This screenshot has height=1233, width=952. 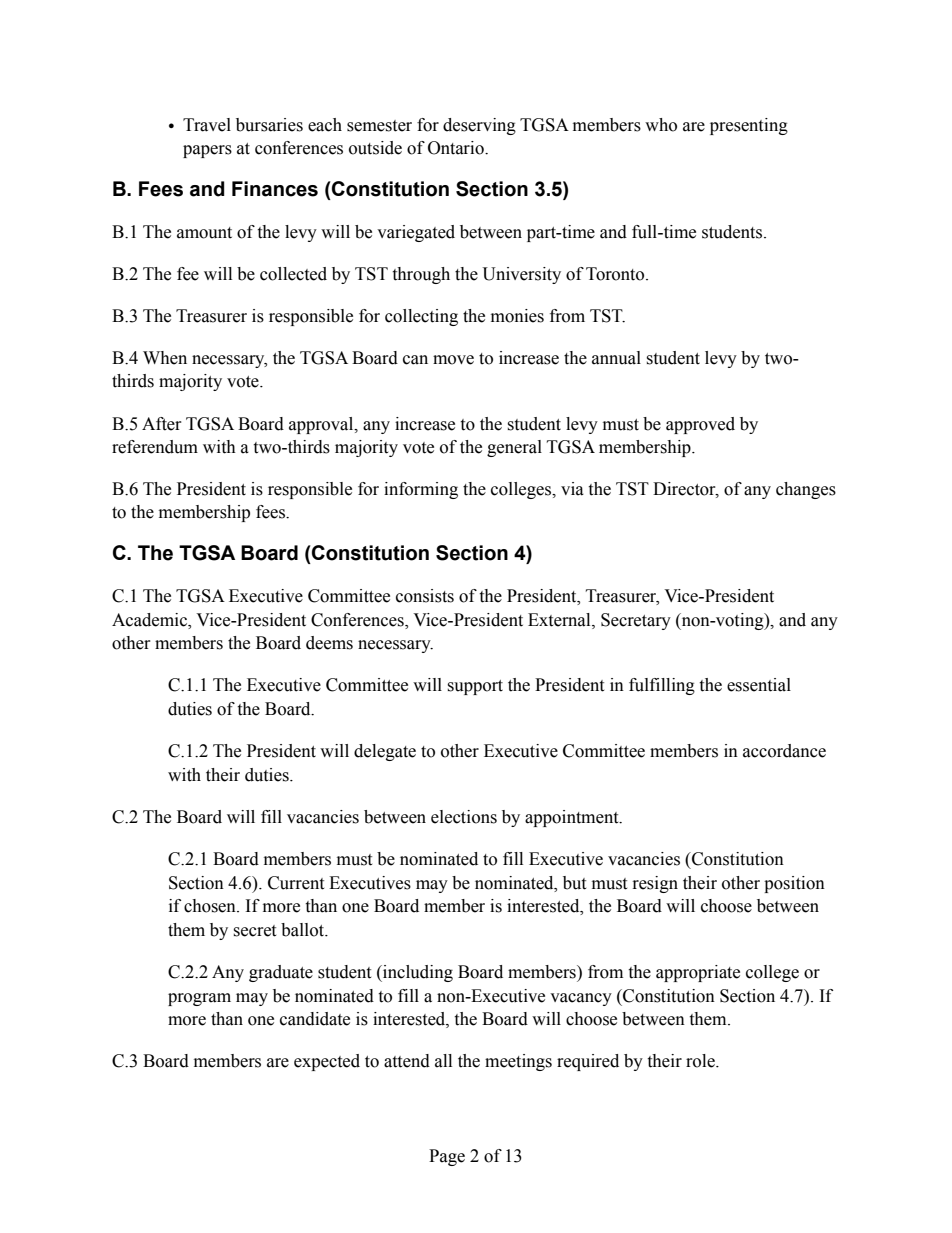 What do you see at coordinates (457, 148) in the screenshot?
I see `Ontario` at bounding box center [457, 148].
